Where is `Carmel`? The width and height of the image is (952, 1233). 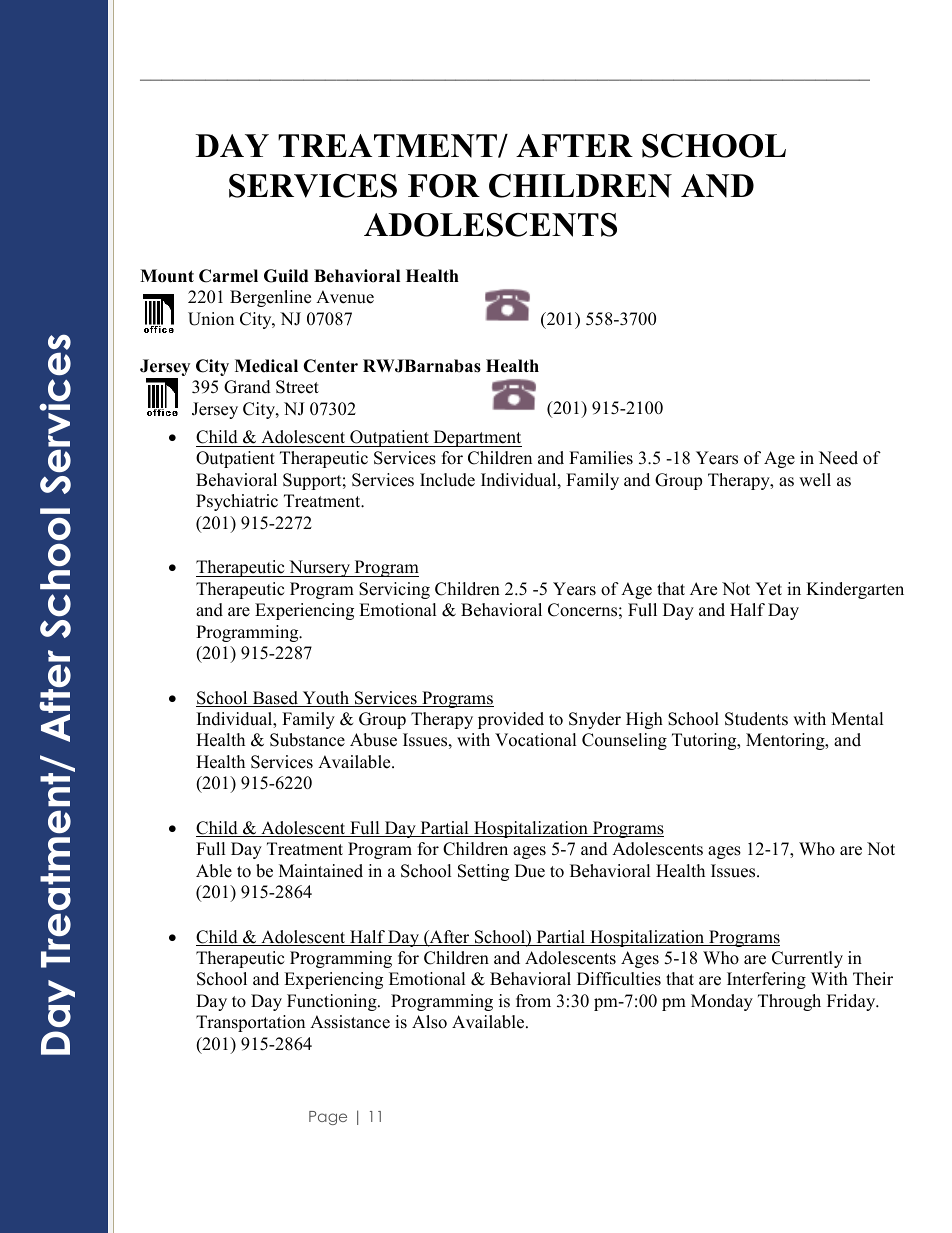 Carmel is located at coordinates (228, 276).
